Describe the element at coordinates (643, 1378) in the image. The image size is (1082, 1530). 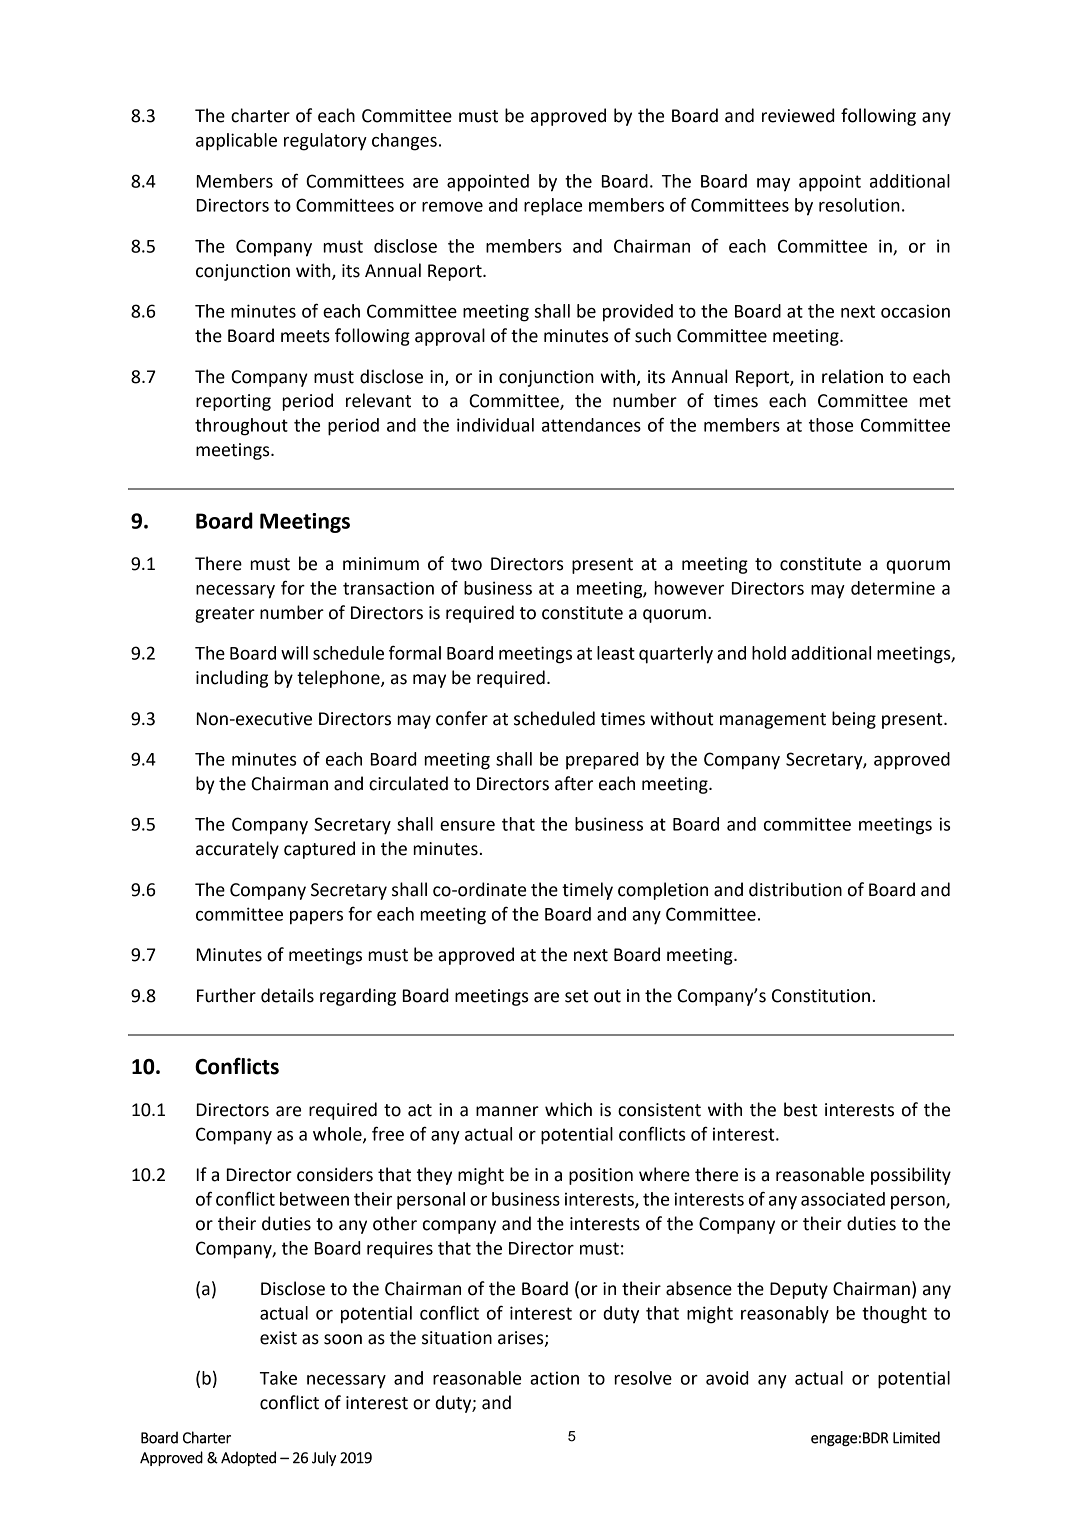
I see `resolve` at that location.
